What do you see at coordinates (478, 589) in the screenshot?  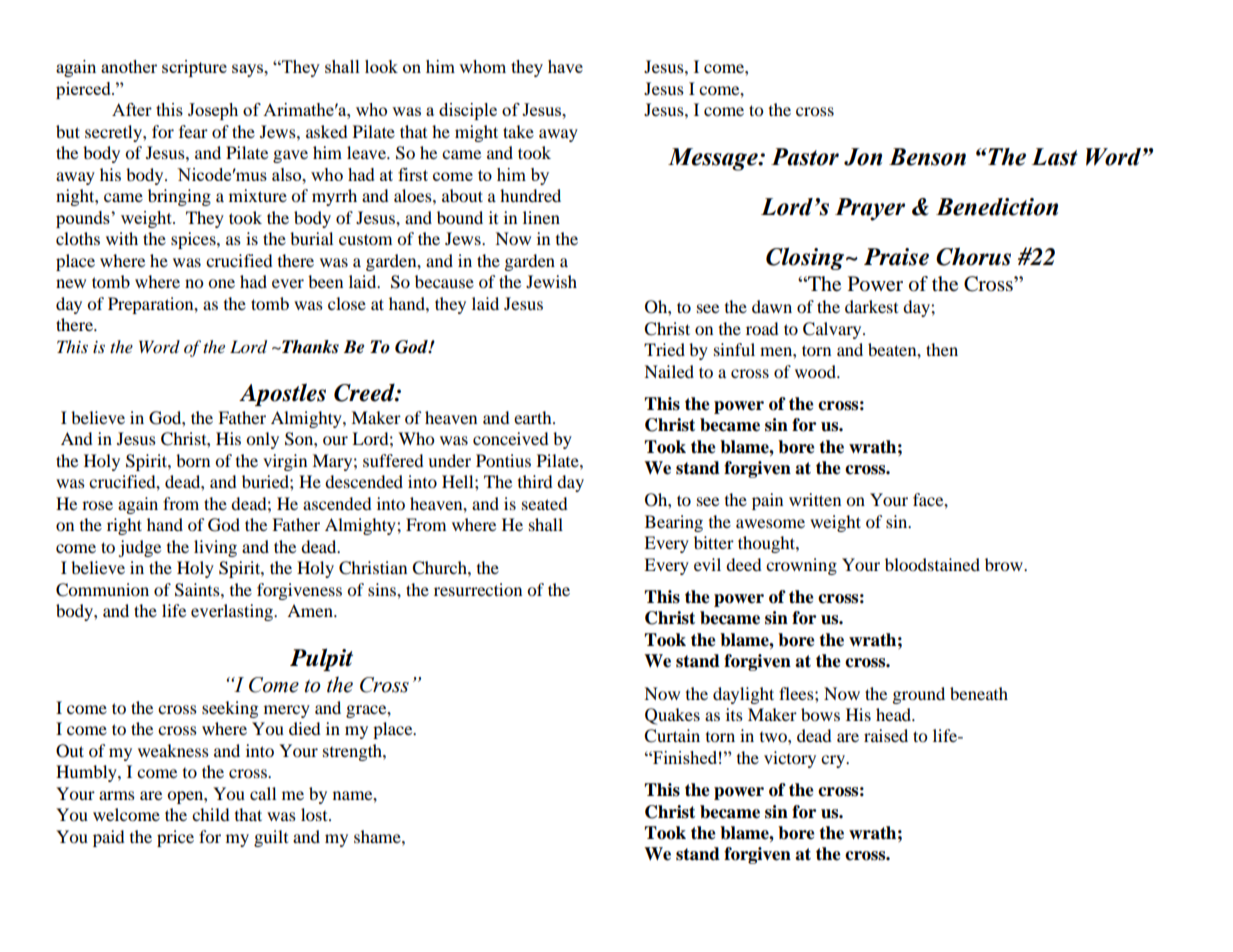 I see `resurrection` at bounding box center [478, 589].
